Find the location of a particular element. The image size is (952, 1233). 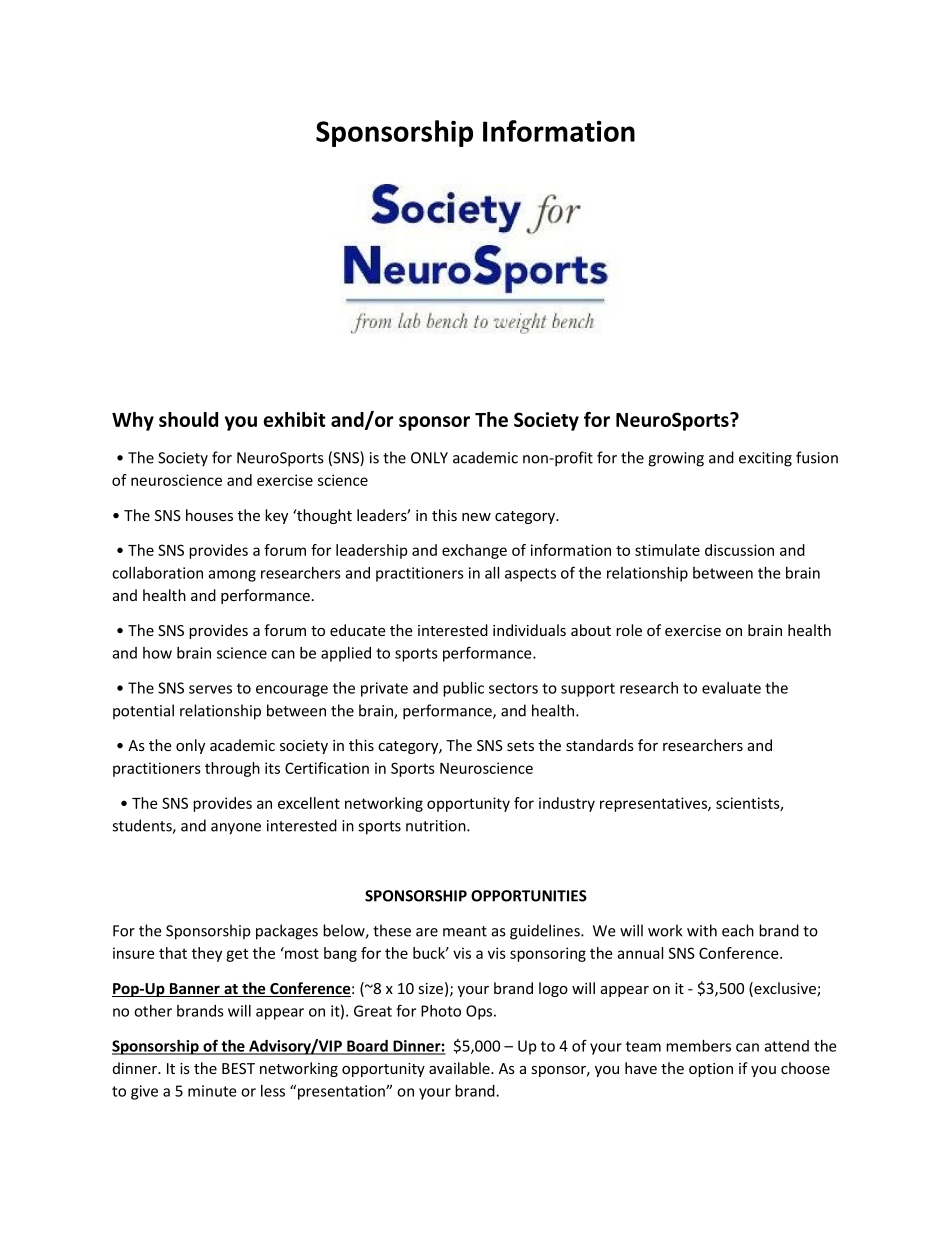

should is located at coordinates (188, 419).
